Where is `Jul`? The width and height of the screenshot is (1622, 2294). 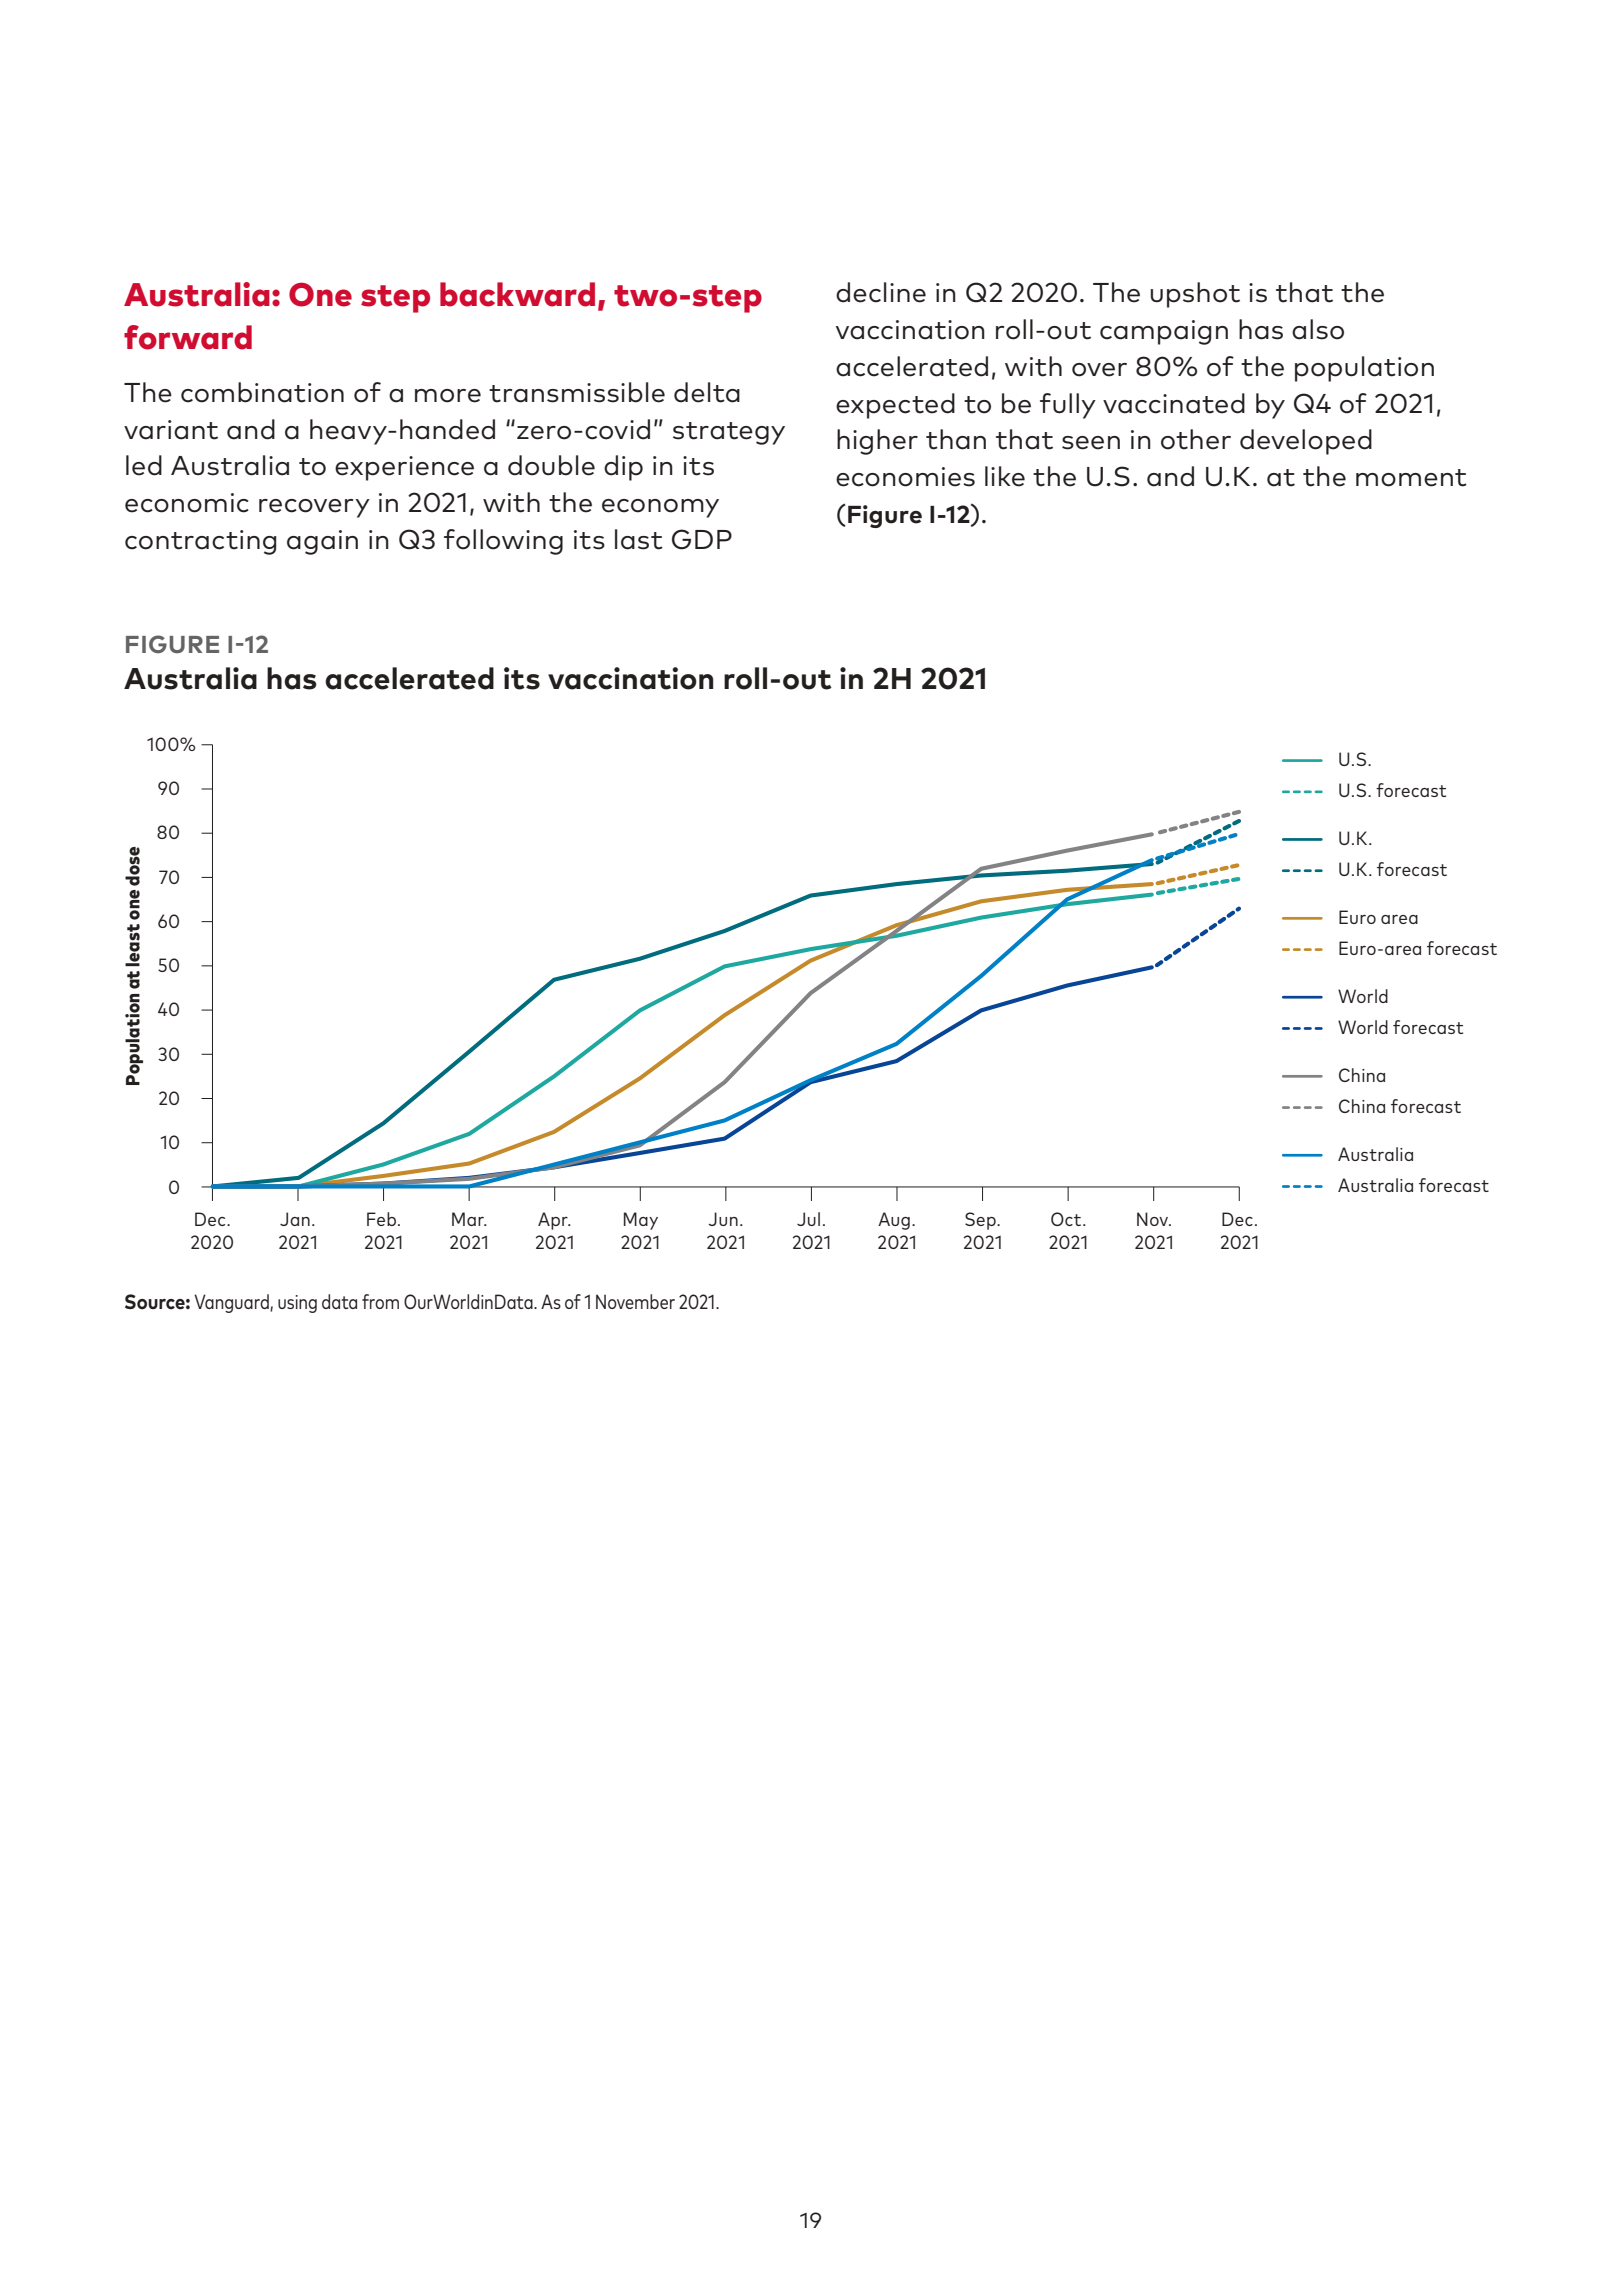
Jul is located at coordinates (808, 1219).
